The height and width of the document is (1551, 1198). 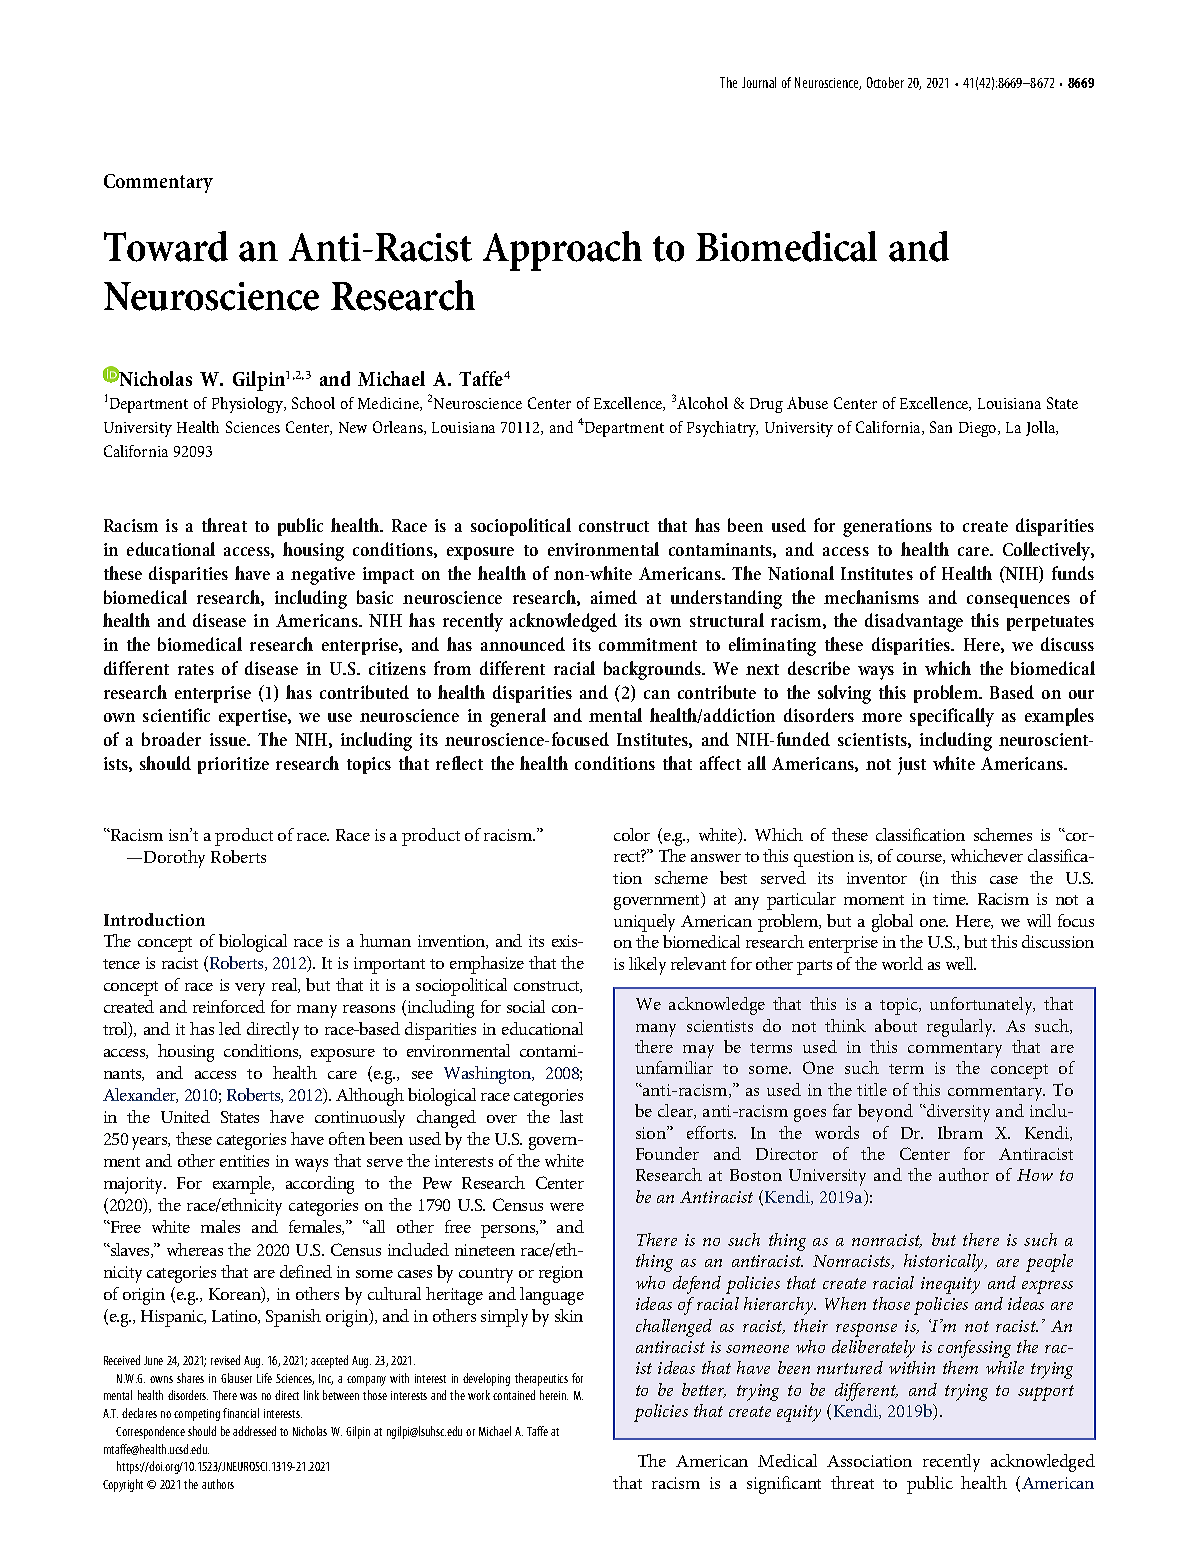 What do you see at coordinates (166, 246) in the document?
I see `Toward` at bounding box center [166, 246].
